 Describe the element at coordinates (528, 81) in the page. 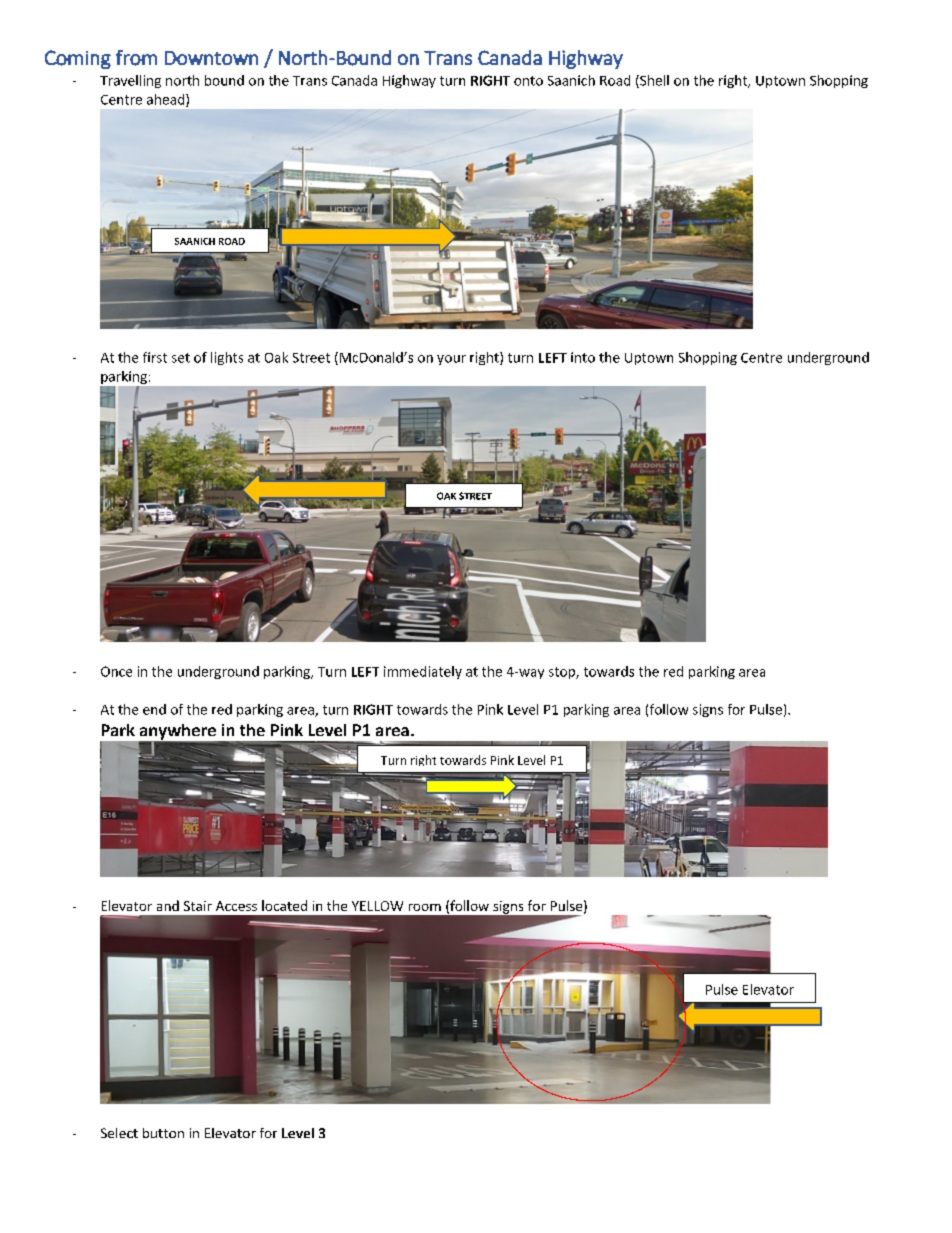

I see `onto` at that location.
